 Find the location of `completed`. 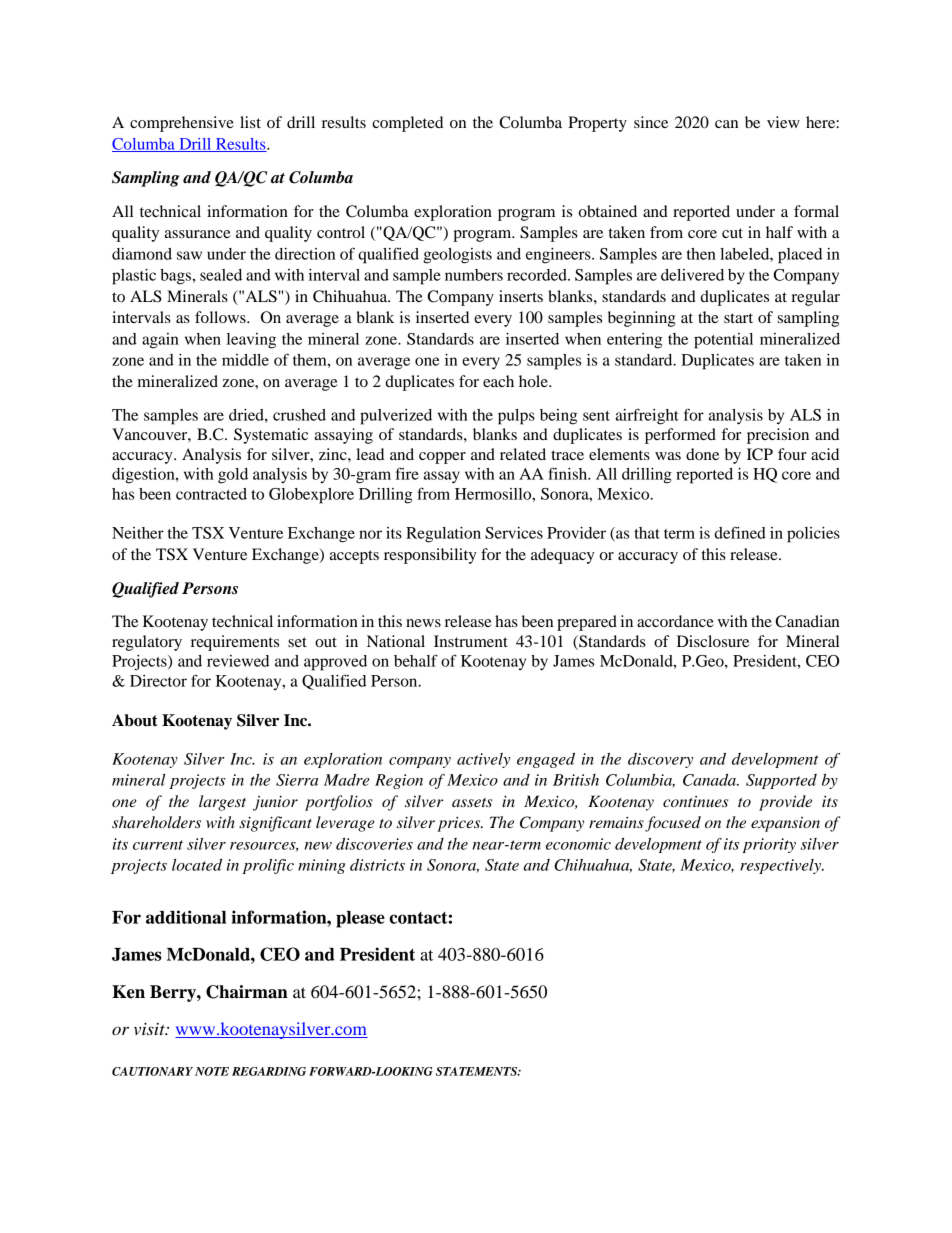

completed is located at coordinates (407, 124).
